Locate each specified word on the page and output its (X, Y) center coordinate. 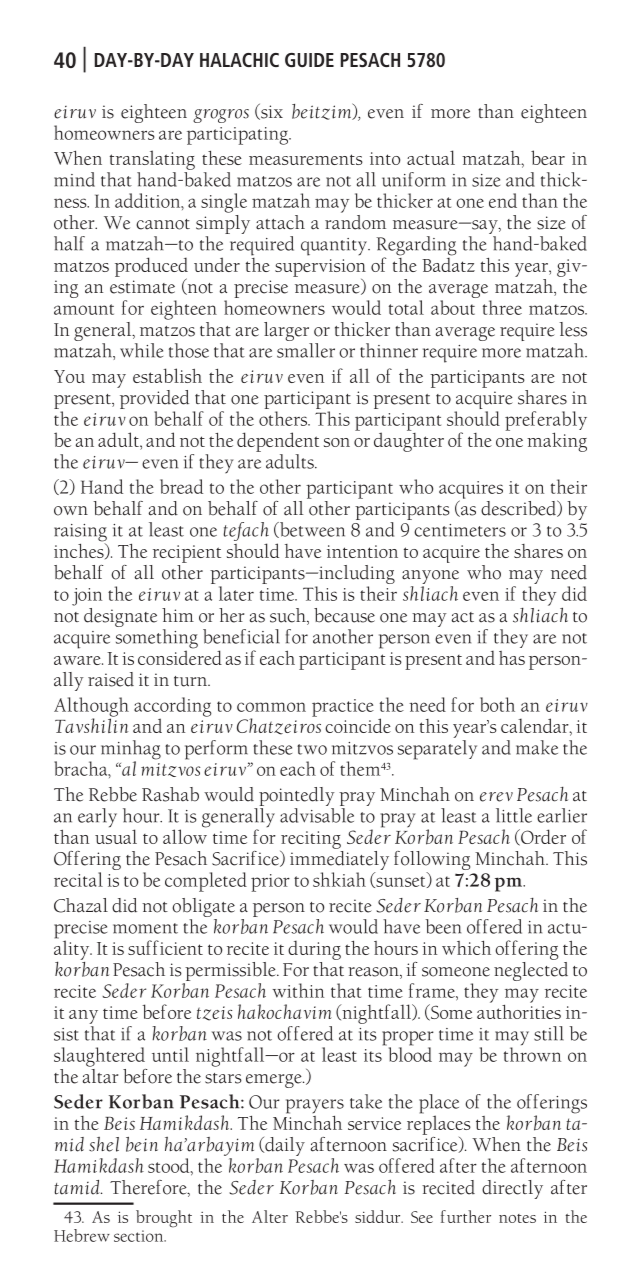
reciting (311, 840)
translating (152, 160)
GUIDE (309, 60)
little (514, 815)
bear (548, 157)
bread (181, 486)
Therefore (149, 1188)
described (519, 508)
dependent (278, 442)
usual (116, 836)
